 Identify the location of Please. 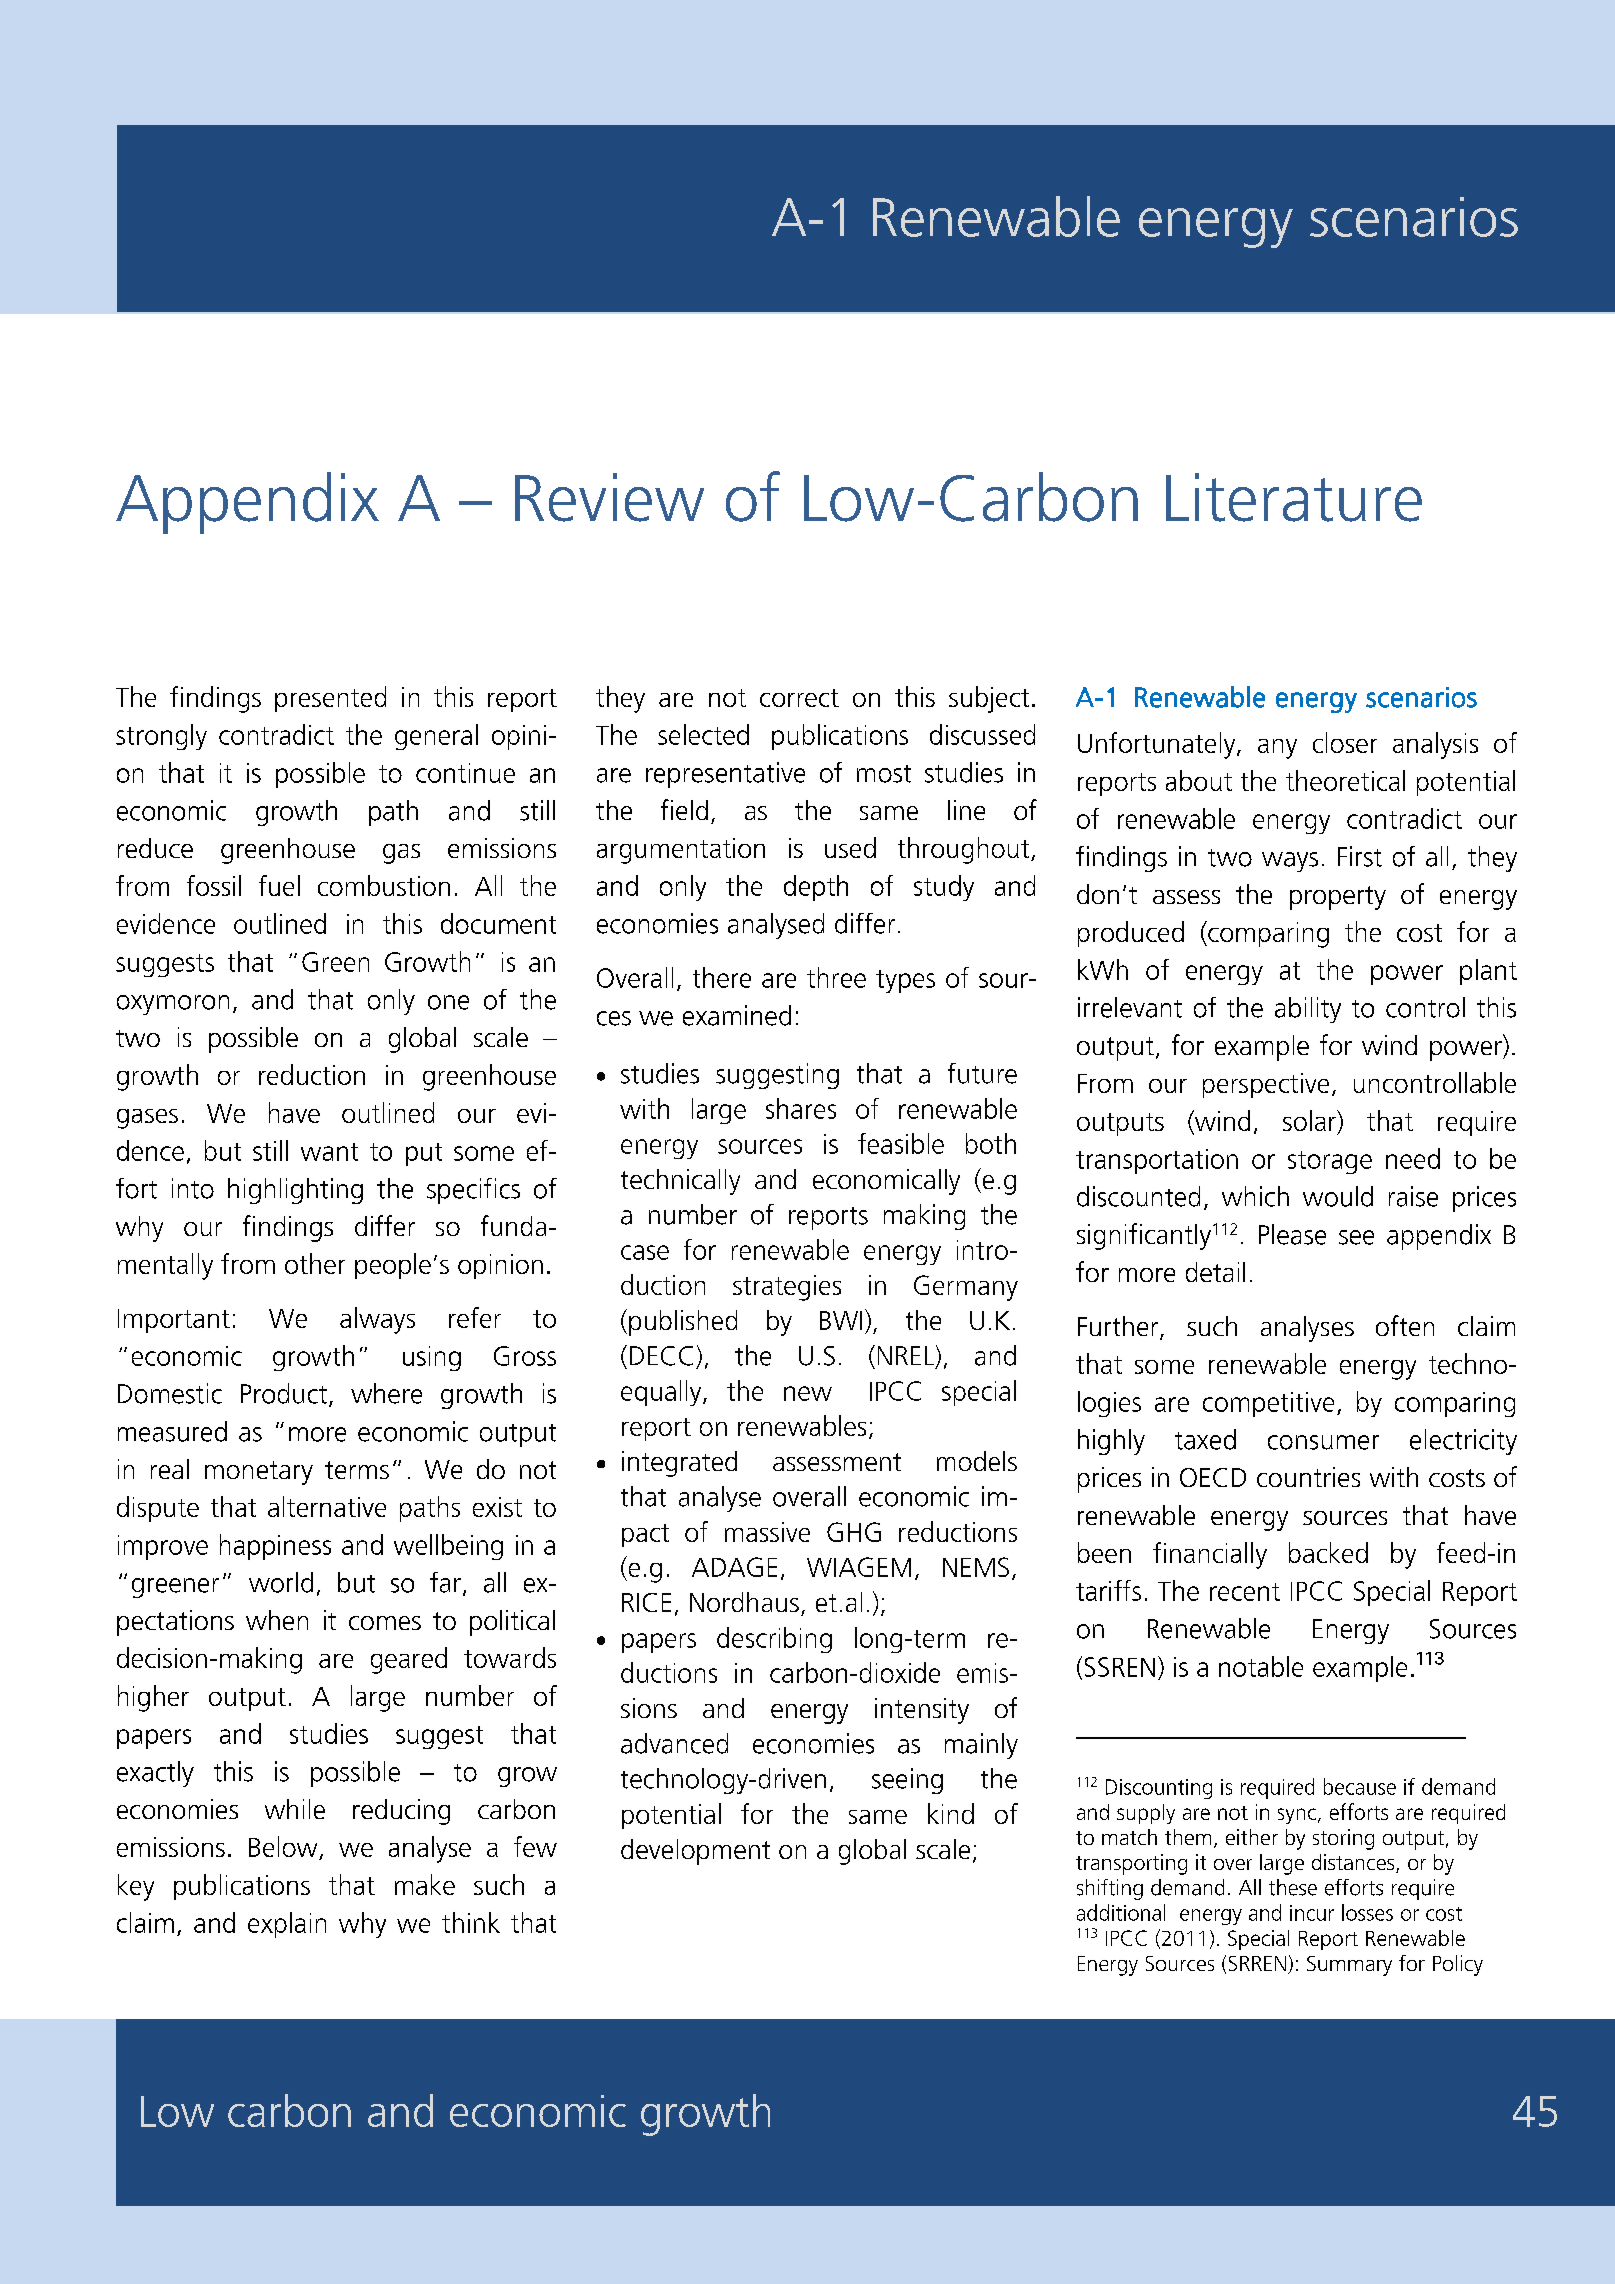
(1292, 1234).
